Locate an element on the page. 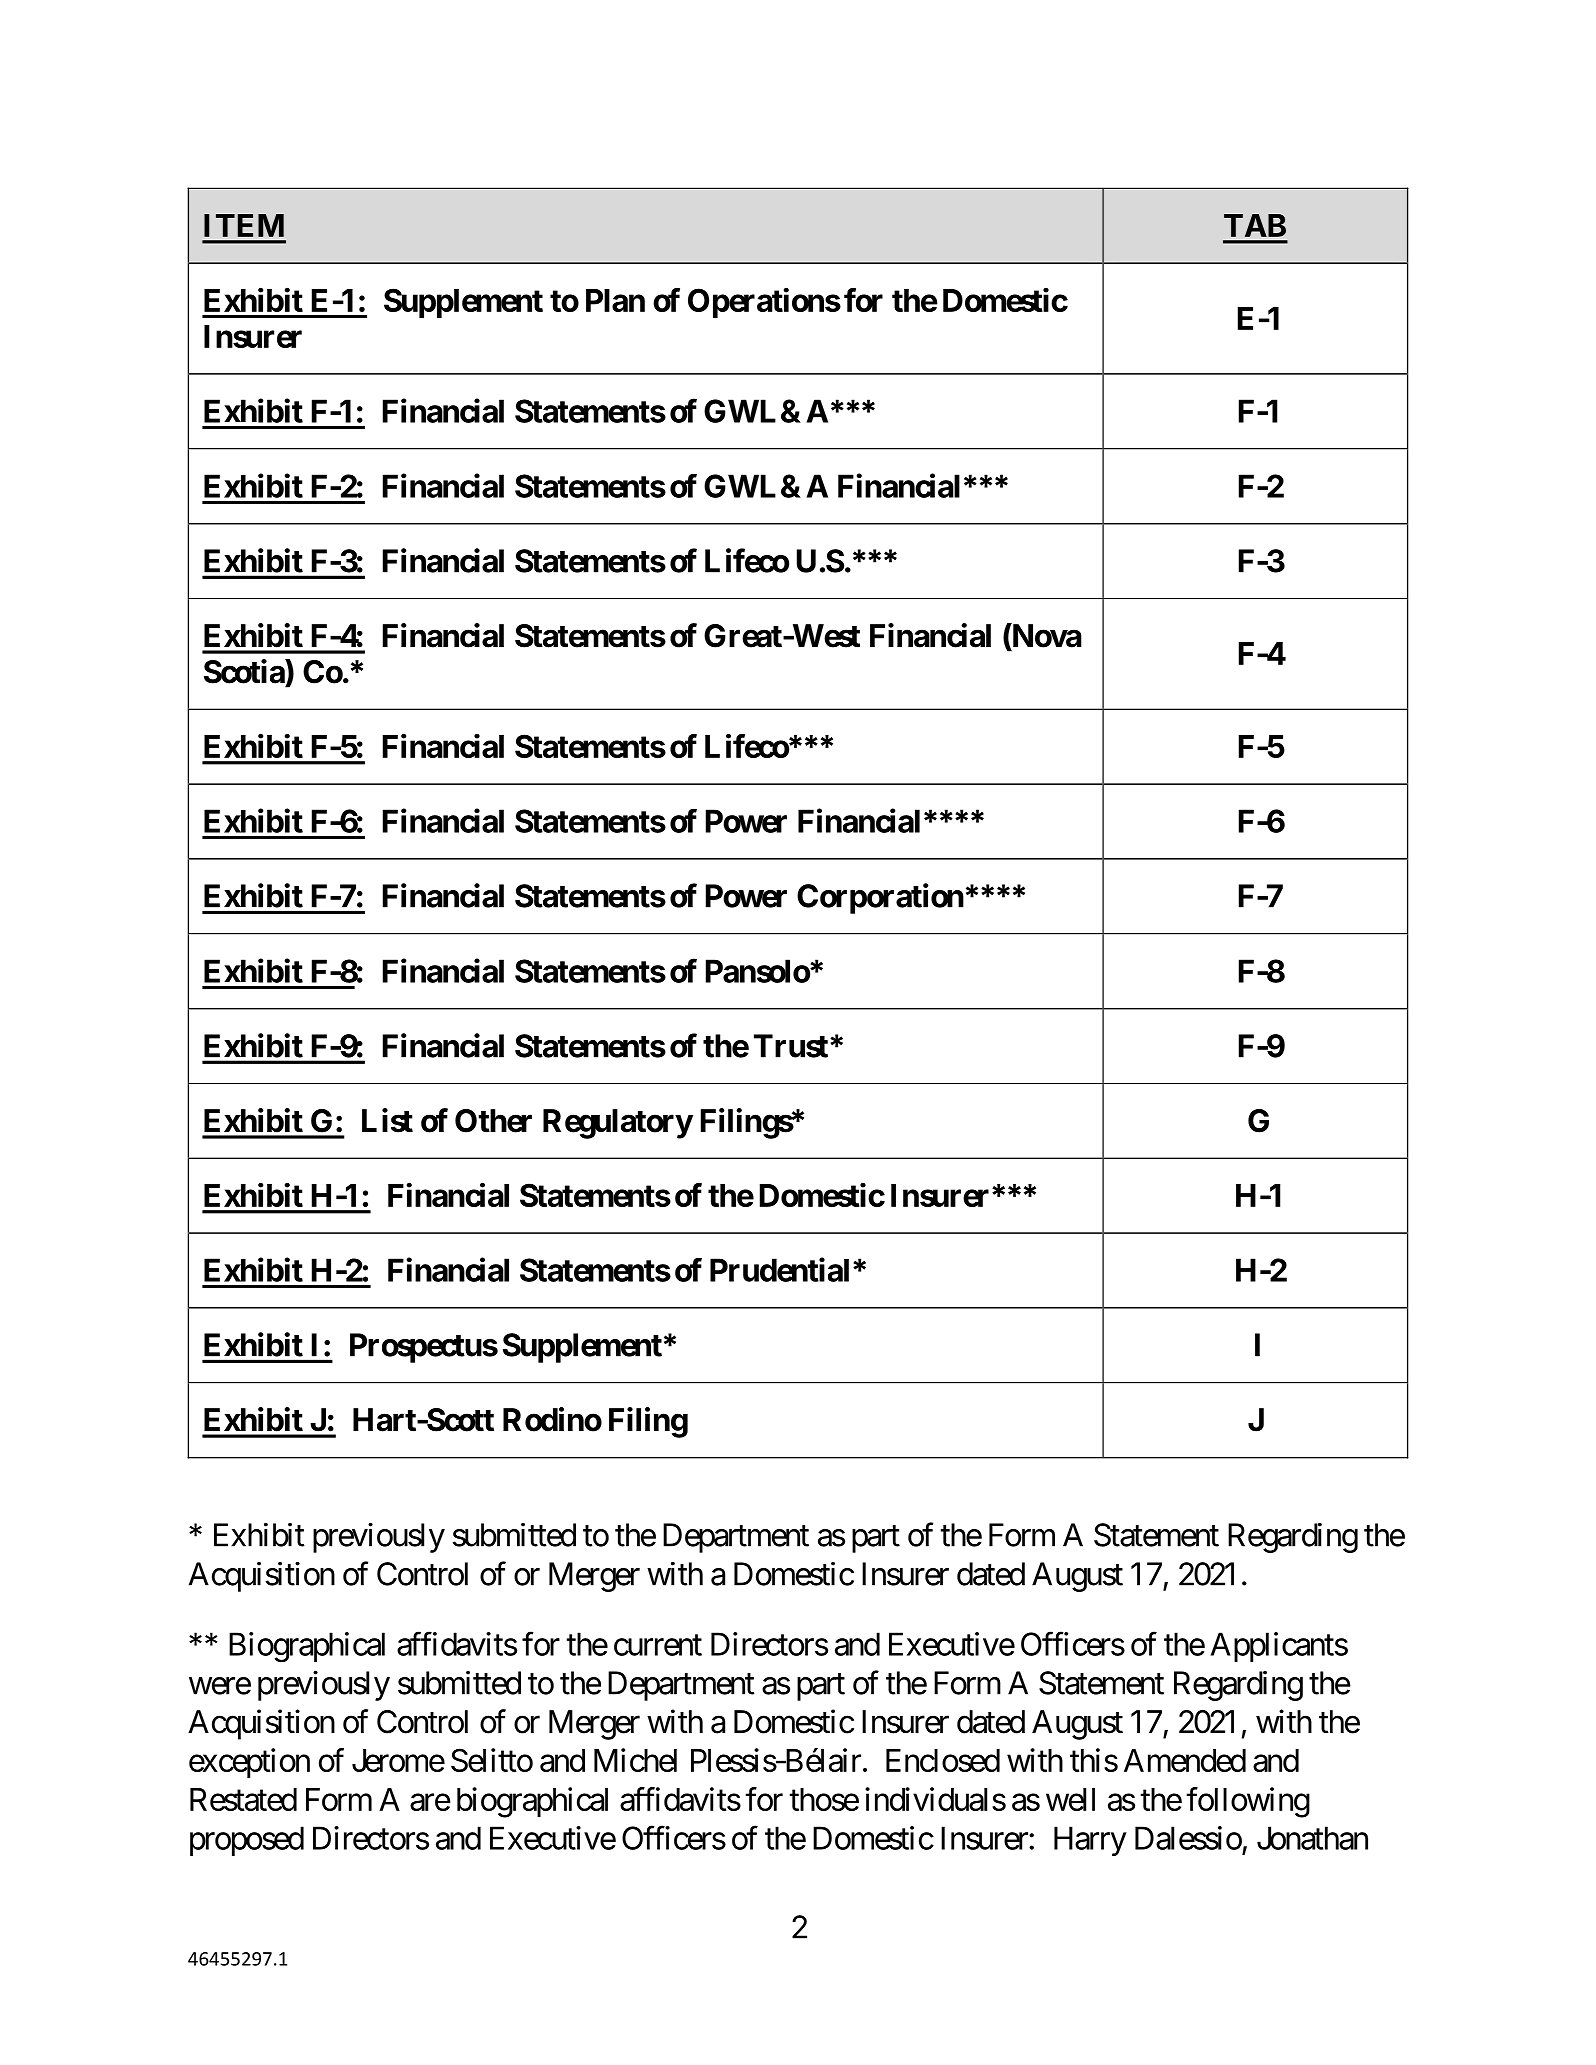  Prudential is located at coordinates (779, 1269).
